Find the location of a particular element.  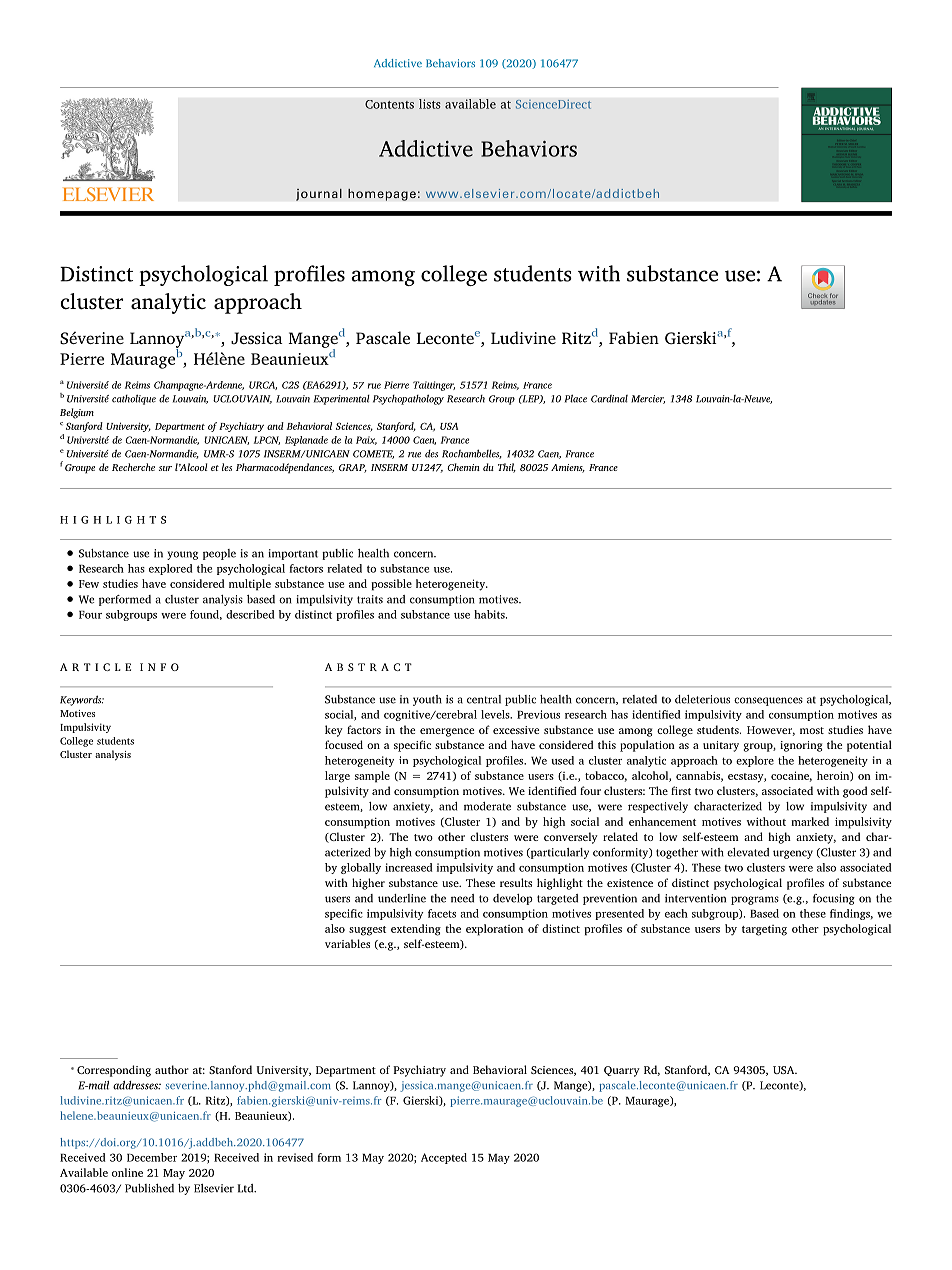

described is located at coordinates (250, 614).
